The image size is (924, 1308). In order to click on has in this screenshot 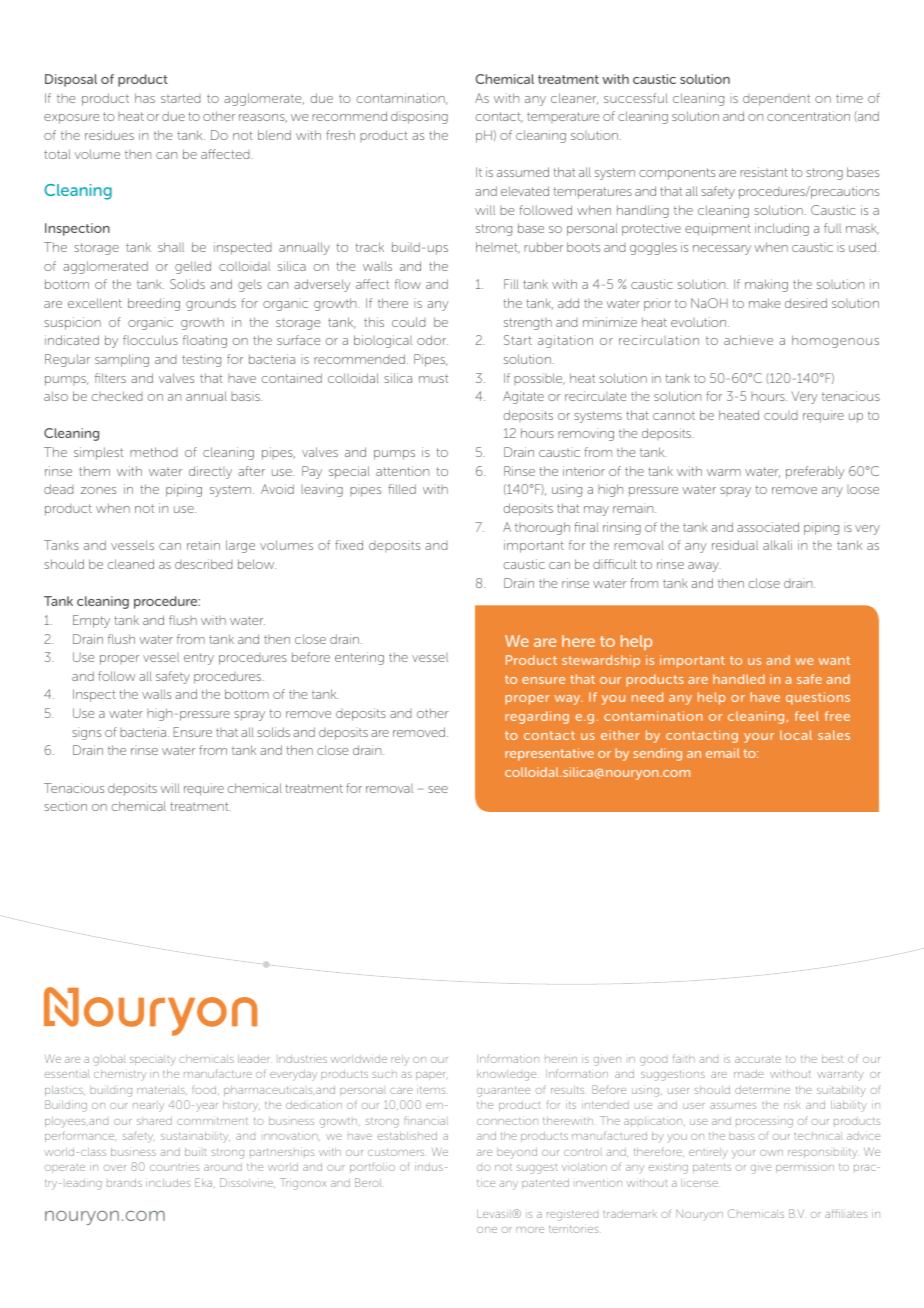, I will do `click(145, 98)`.
